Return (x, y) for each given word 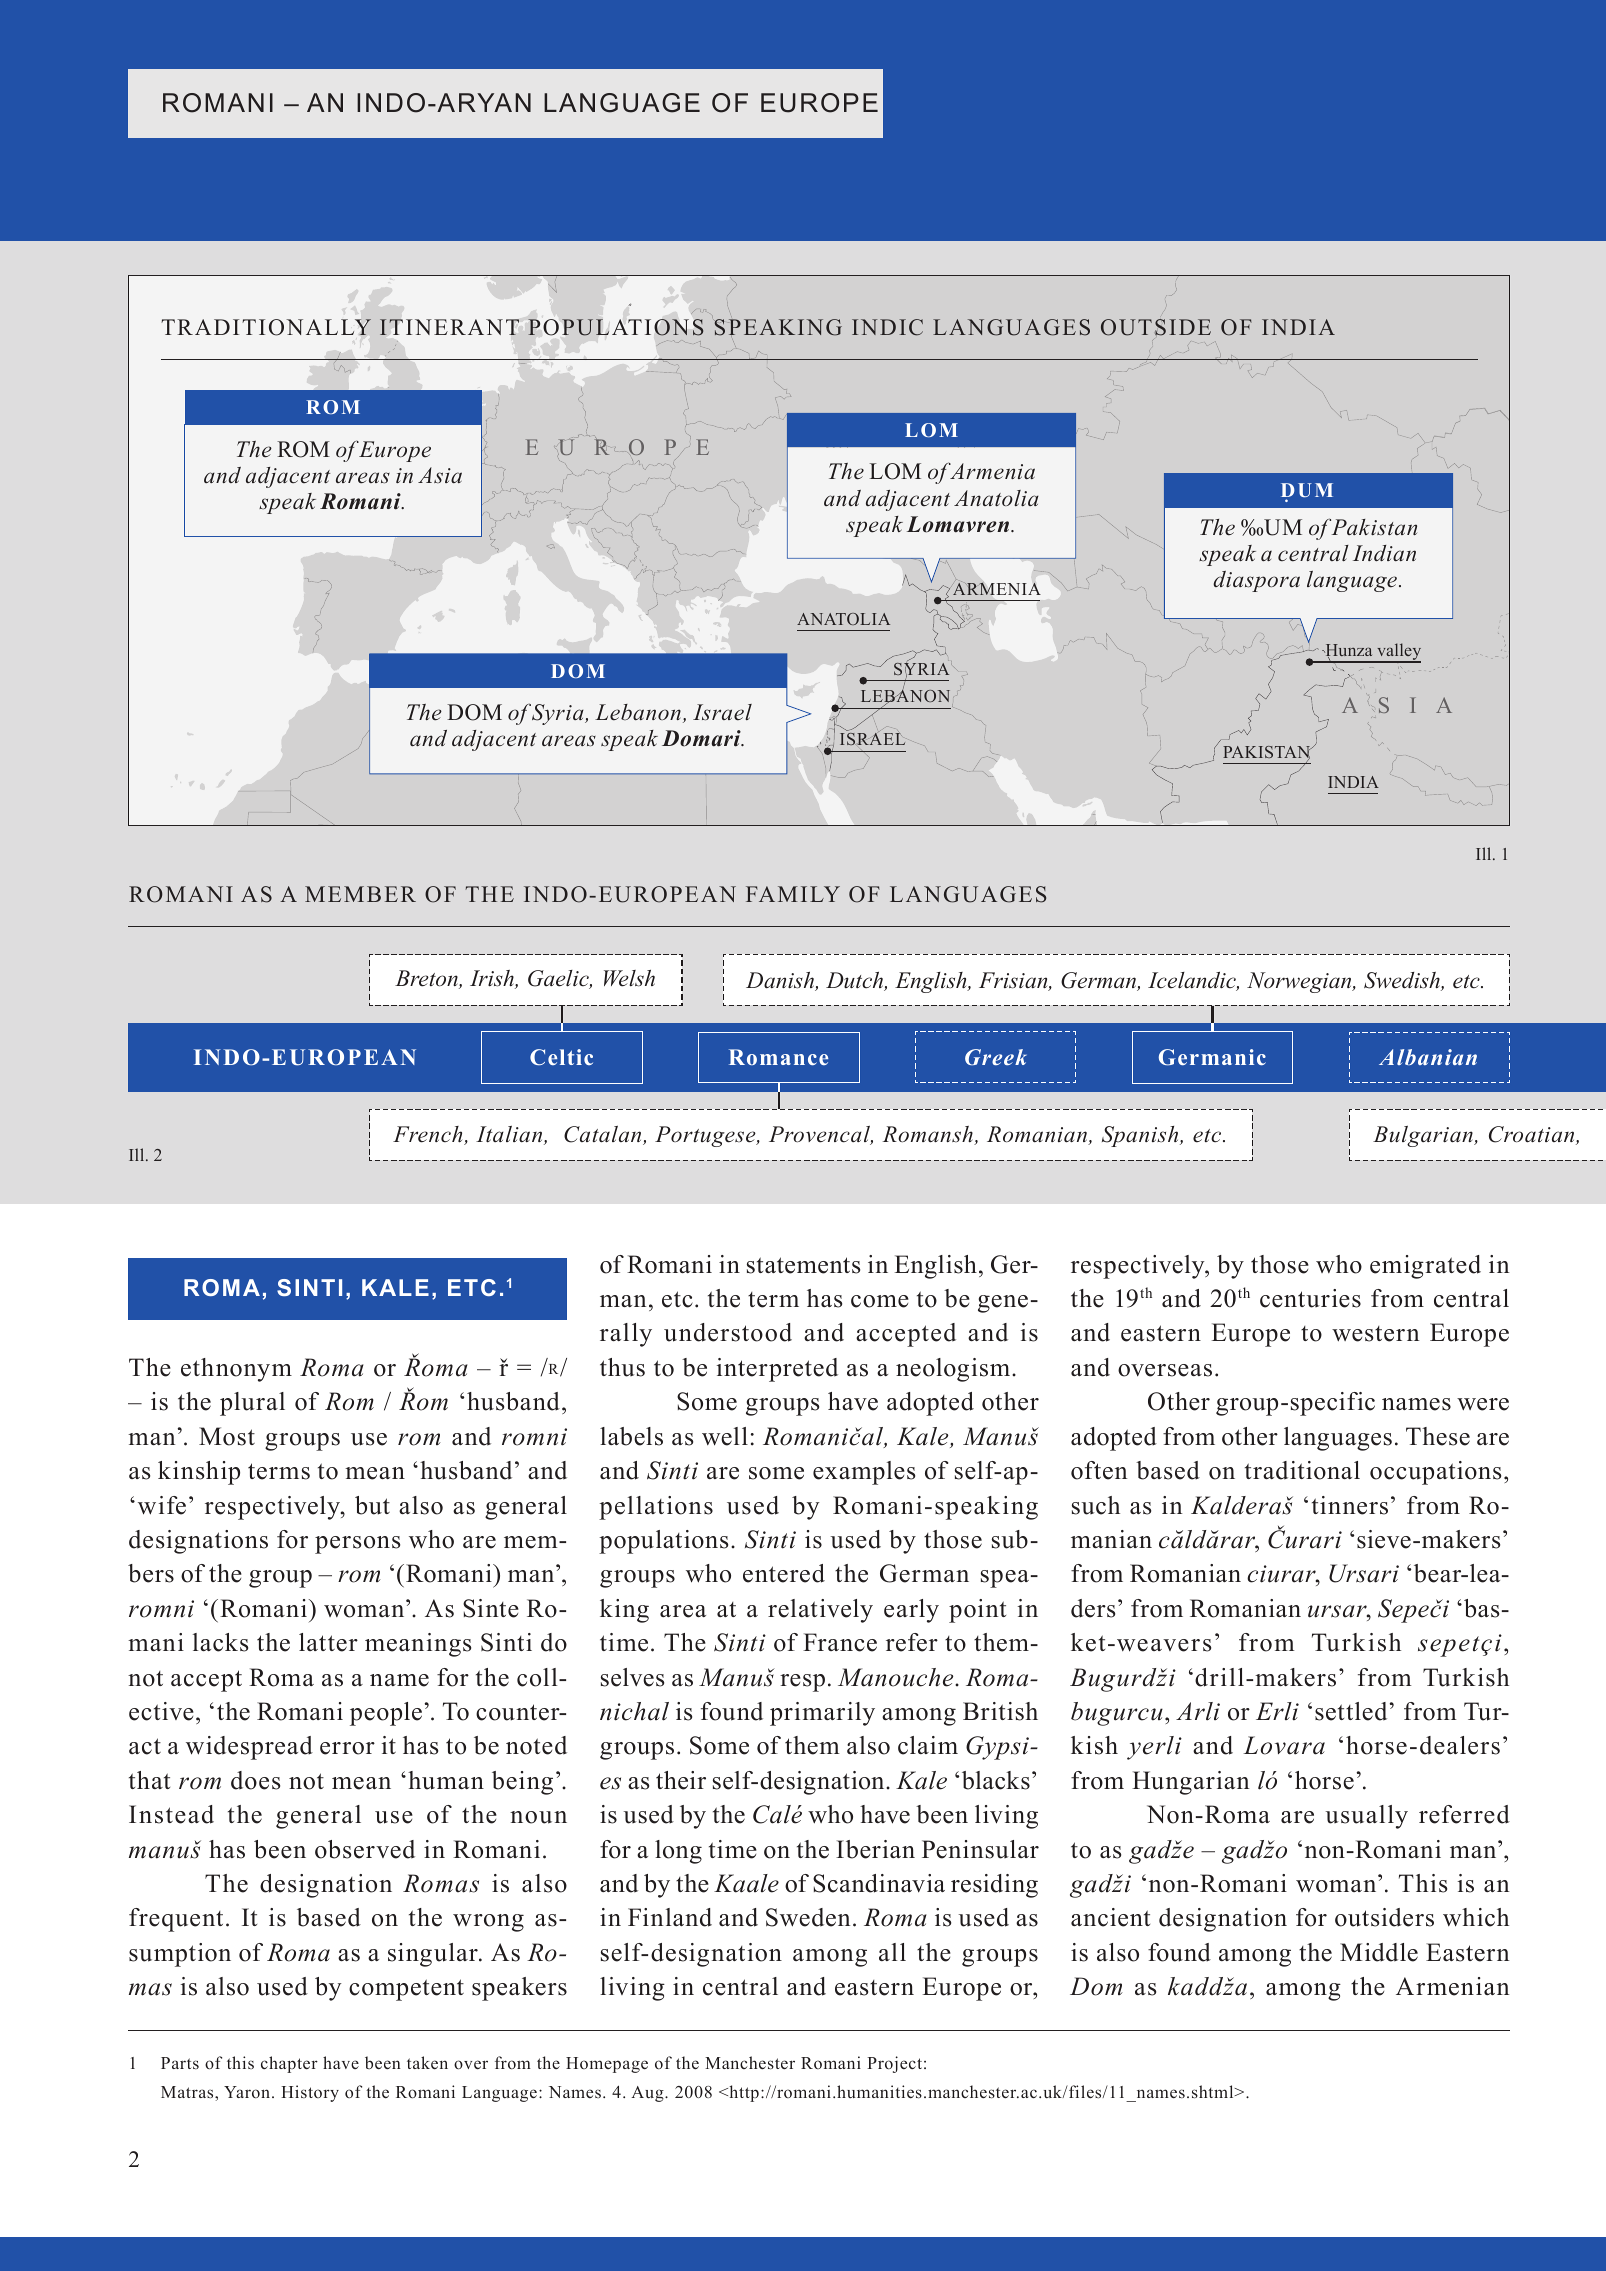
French (429, 1135)
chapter (289, 2064)
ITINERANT (449, 327)
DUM (1307, 491)
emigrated (1425, 1267)
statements (803, 1265)
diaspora (1256, 581)
